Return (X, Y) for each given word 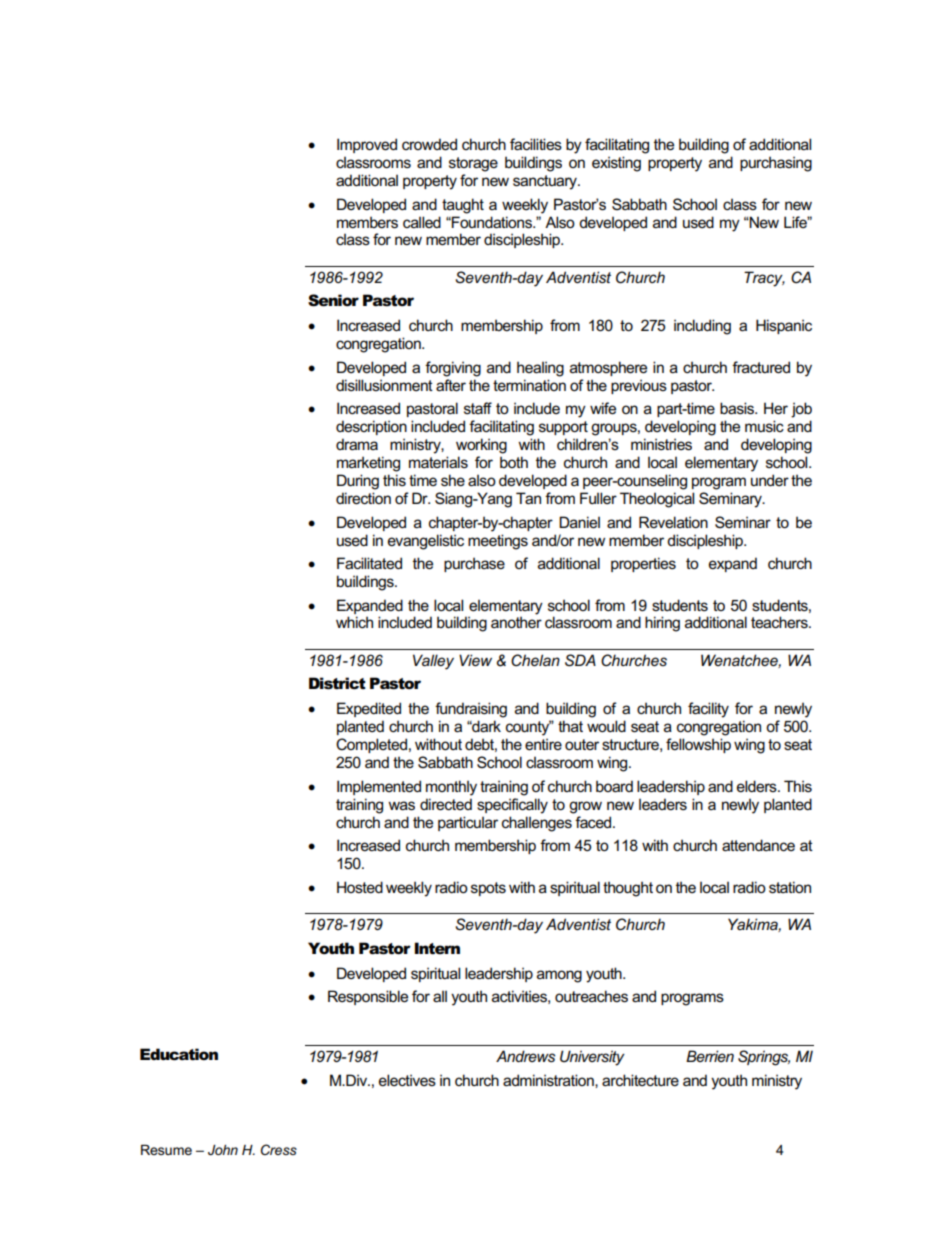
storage (473, 164)
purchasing (776, 164)
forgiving (453, 369)
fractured (761, 367)
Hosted (360, 887)
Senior (333, 300)
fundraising (471, 710)
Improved (367, 145)
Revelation (673, 522)
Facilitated (369, 563)
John (223, 1150)
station (790, 887)
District (337, 683)
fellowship (698, 745)
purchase (474, 564)
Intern (437, 948)
